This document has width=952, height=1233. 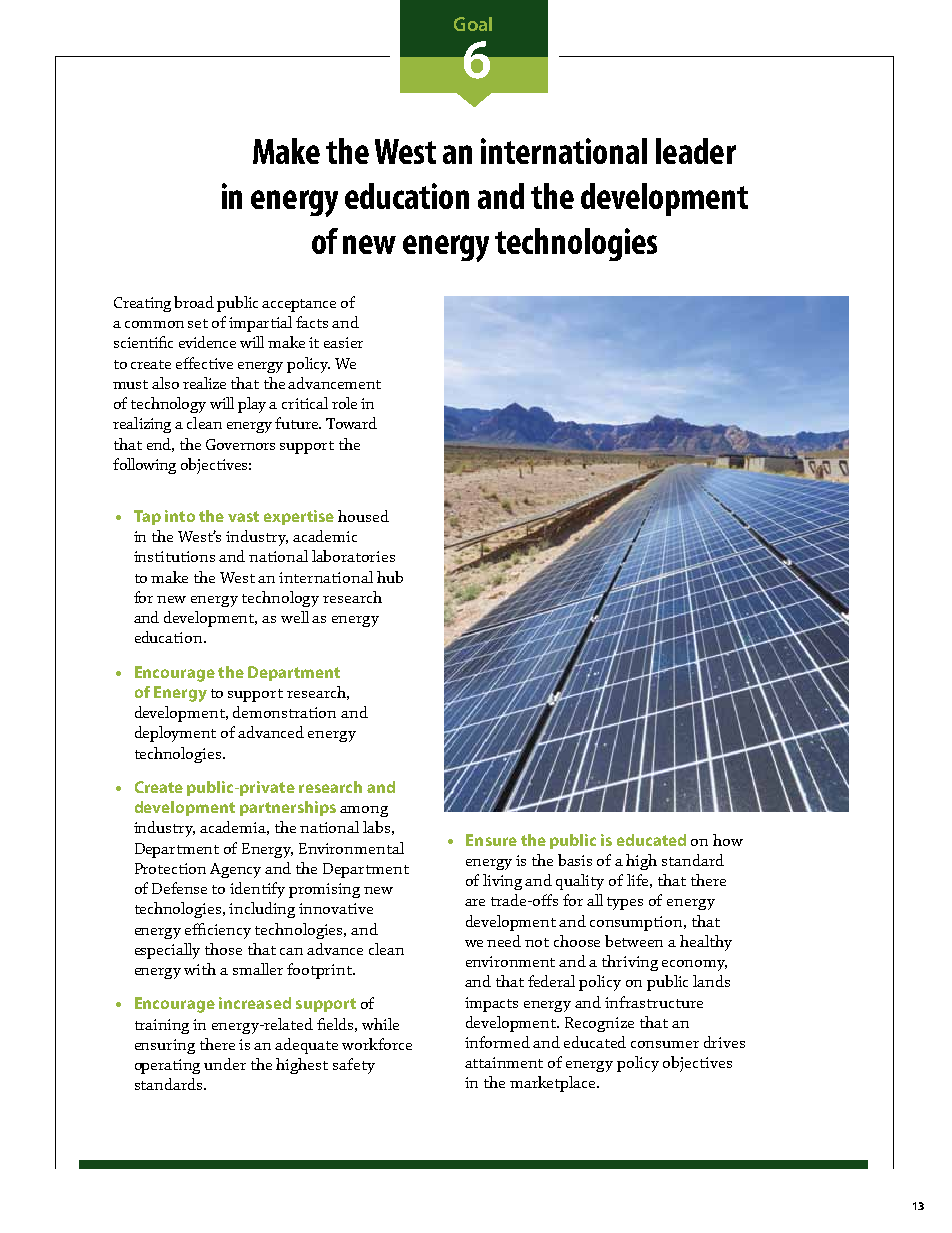 What do you see at coordinates (390, 577) in the document?
I see `hub` at bounding box center [390, 577].
